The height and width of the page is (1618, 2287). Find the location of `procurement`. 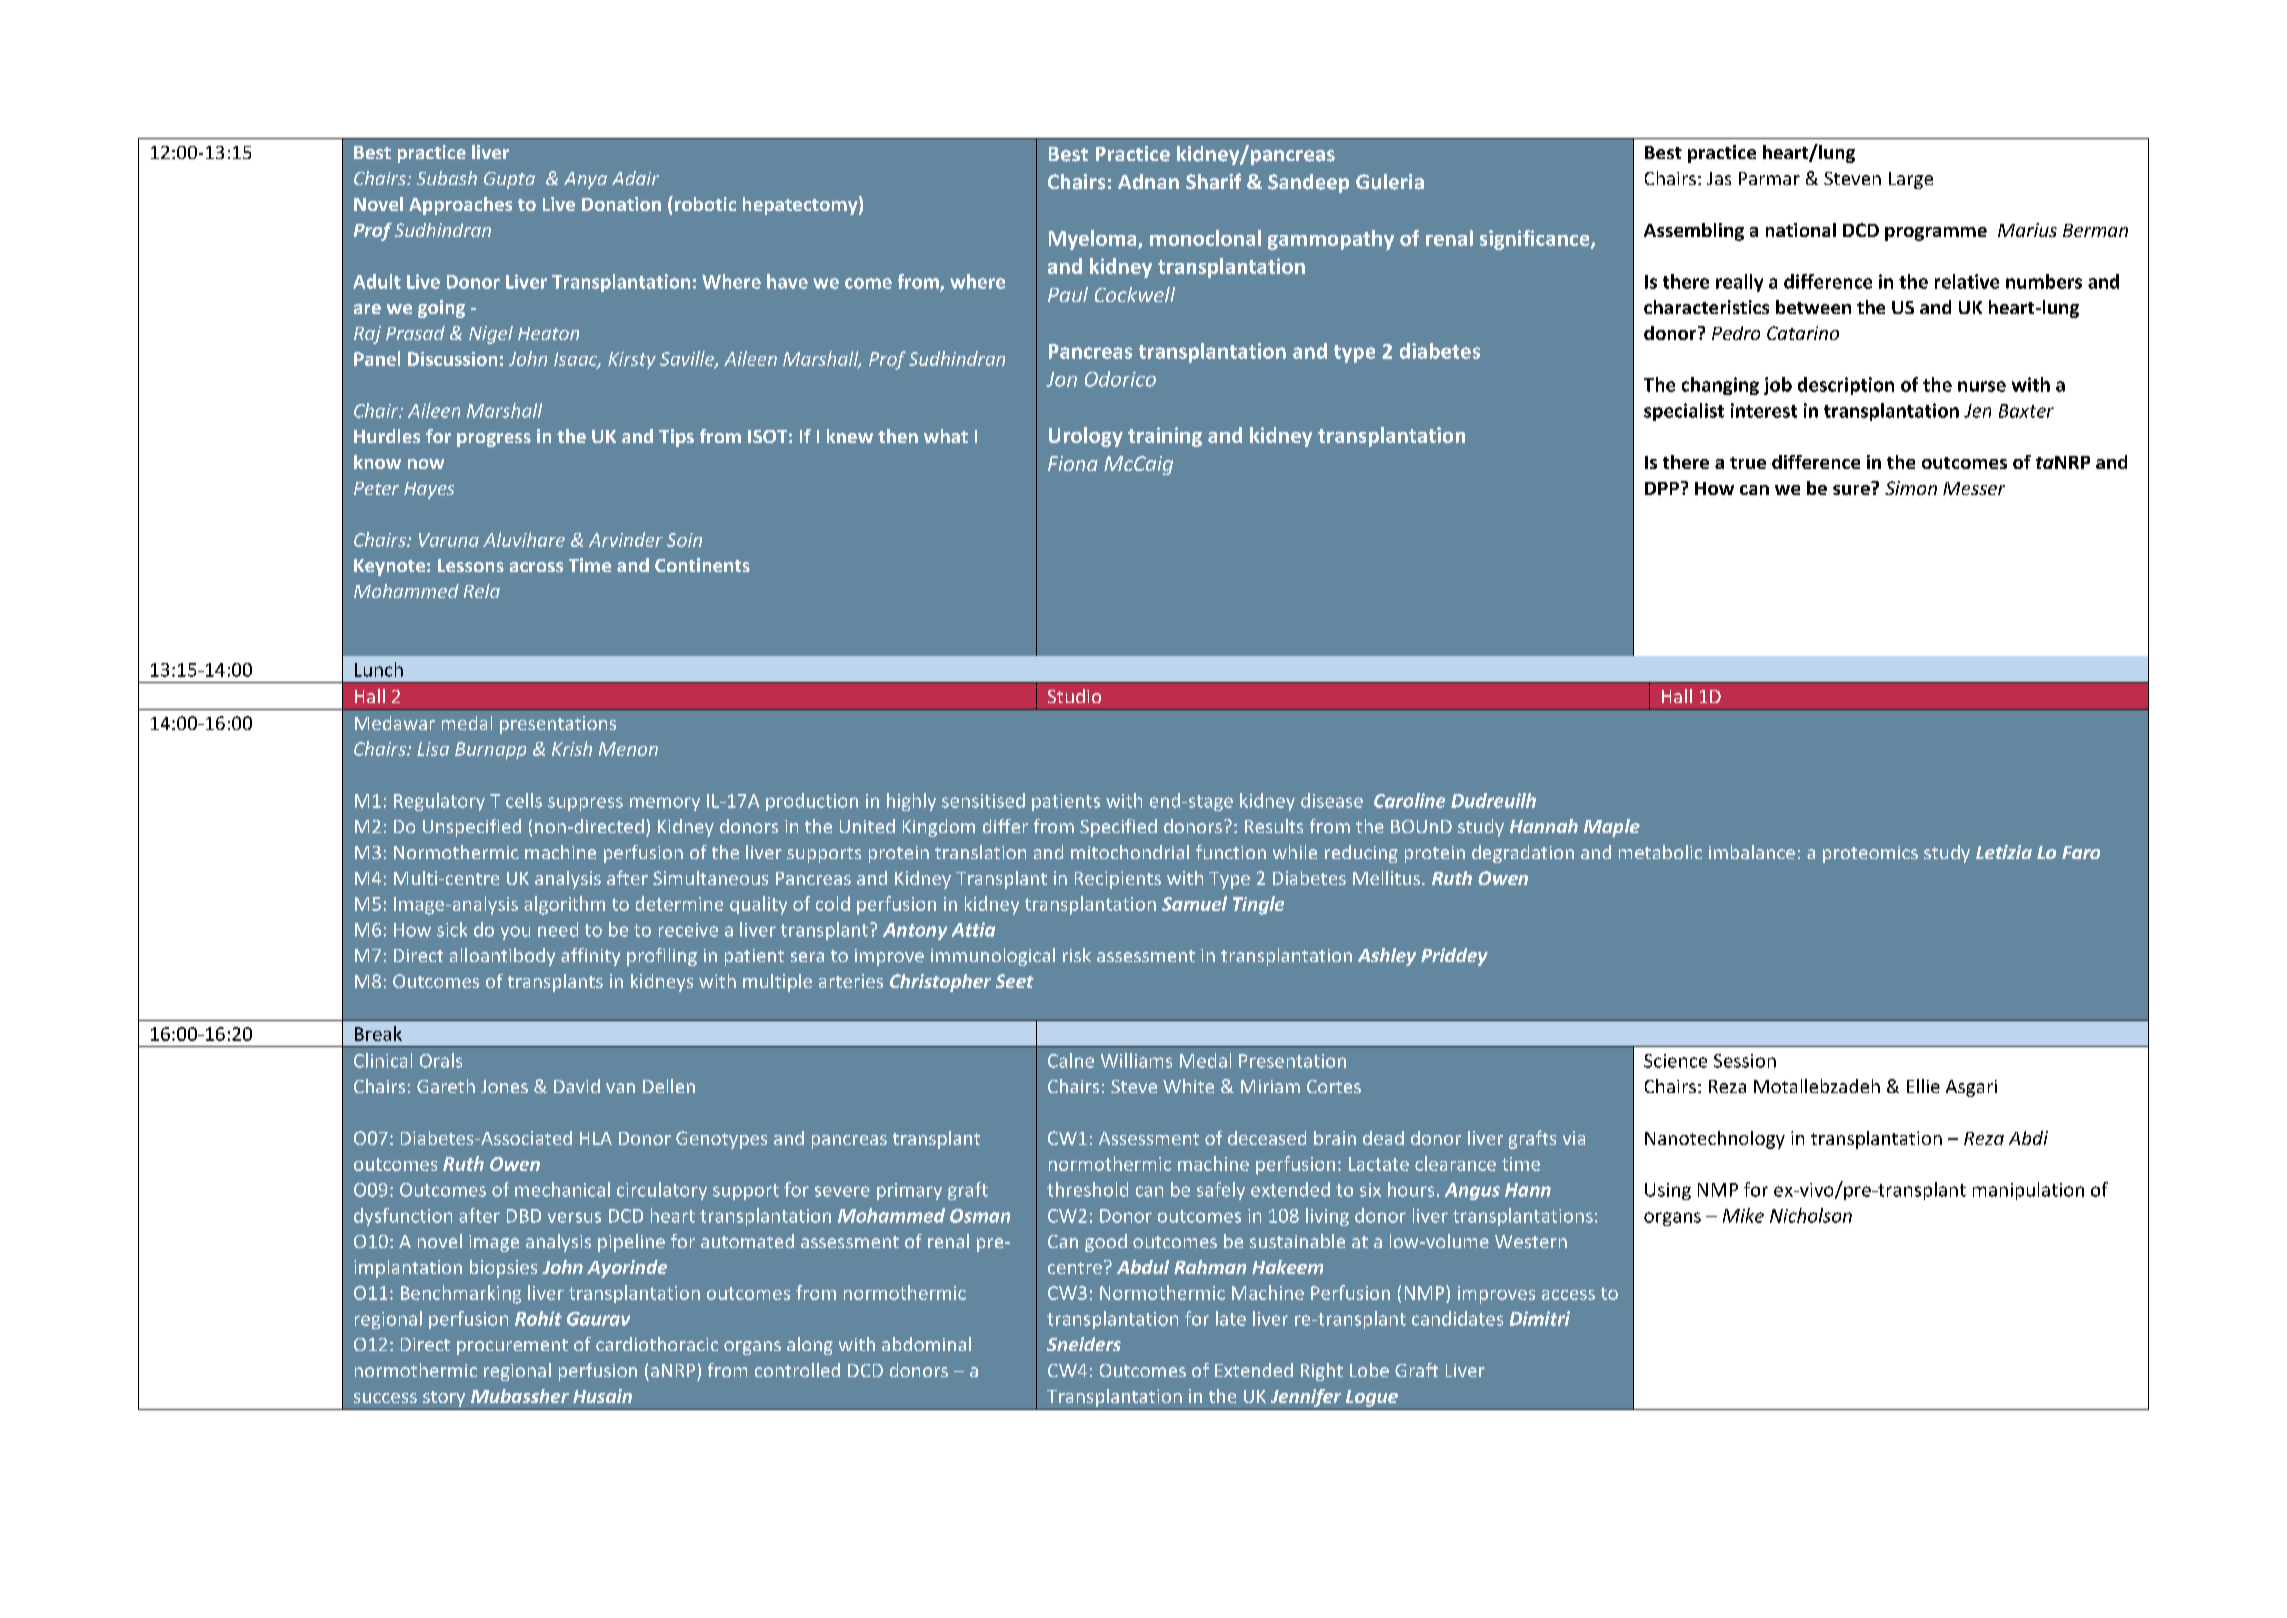

procurement is located at coordinates (512, 1347).
